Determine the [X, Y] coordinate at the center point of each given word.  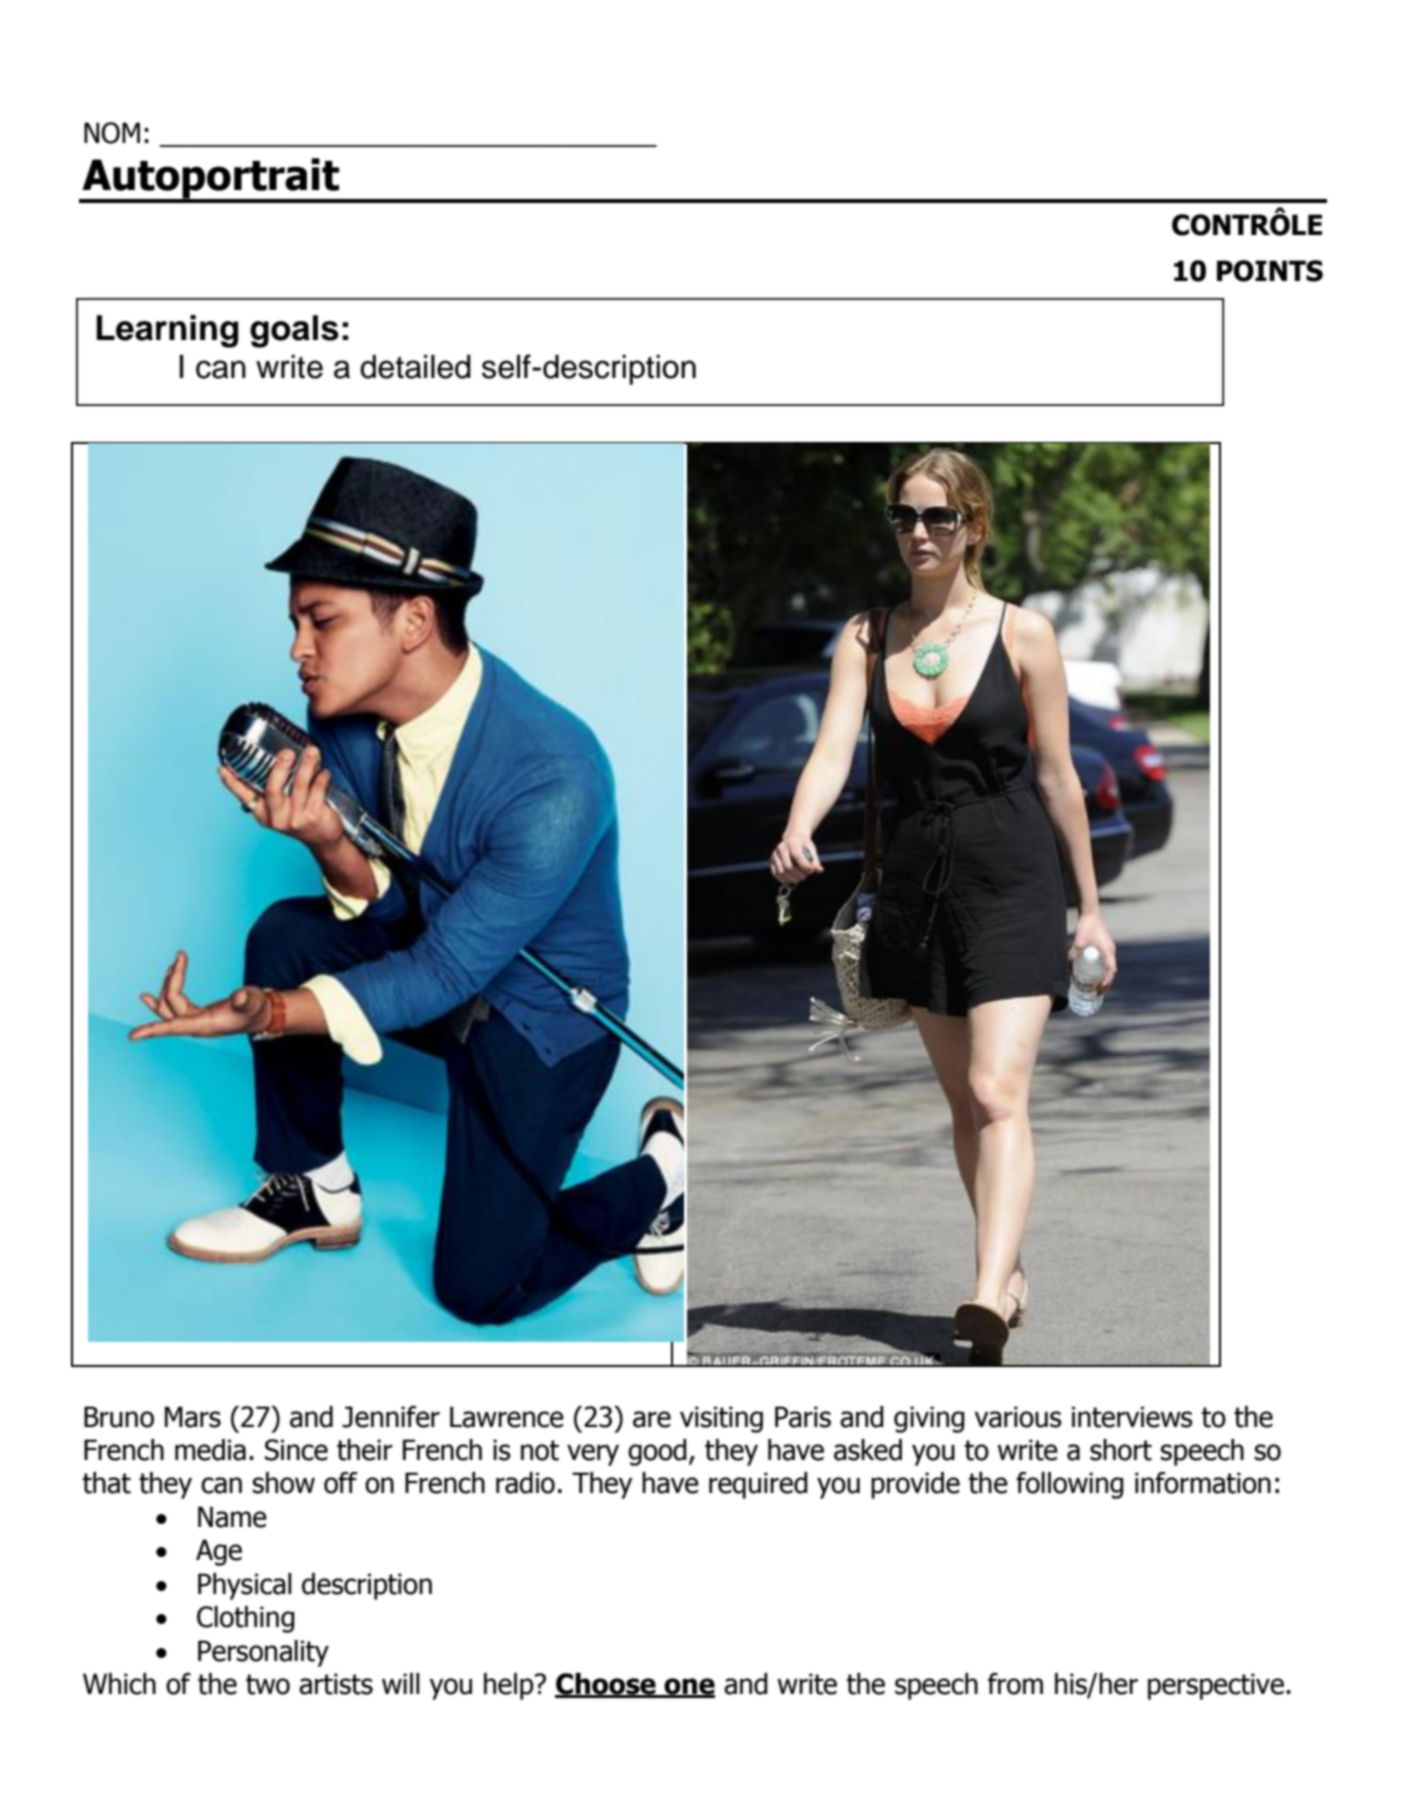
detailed [415, 367]
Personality [263, 1653]
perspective [1216, 1686]
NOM [112, 133]
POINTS [1270, 271]
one [688, 1687]
